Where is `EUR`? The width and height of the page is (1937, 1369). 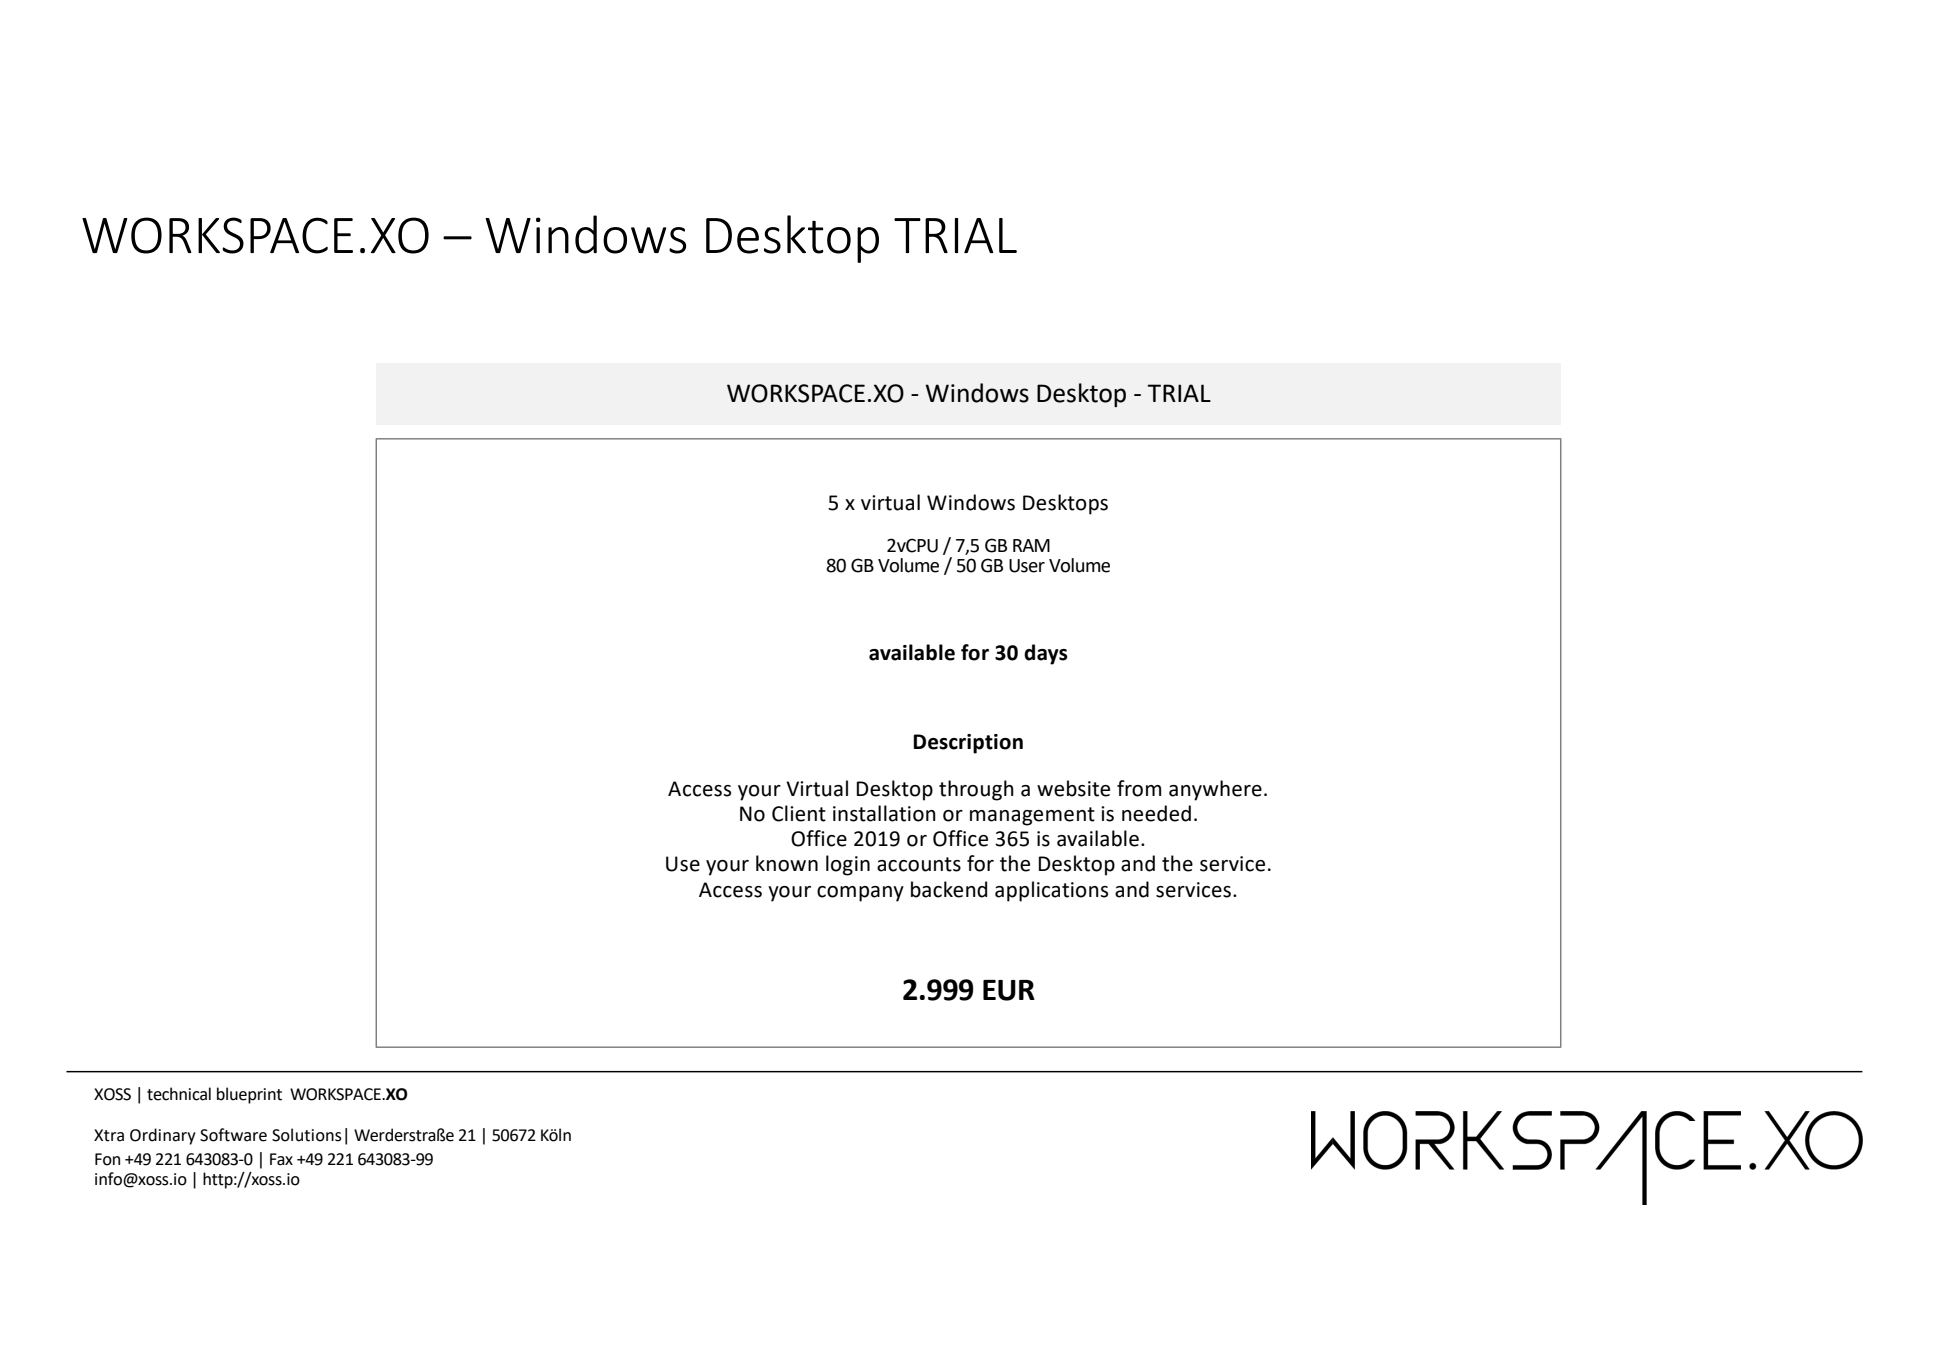
EUR is located at coordinates (1009, 990).
